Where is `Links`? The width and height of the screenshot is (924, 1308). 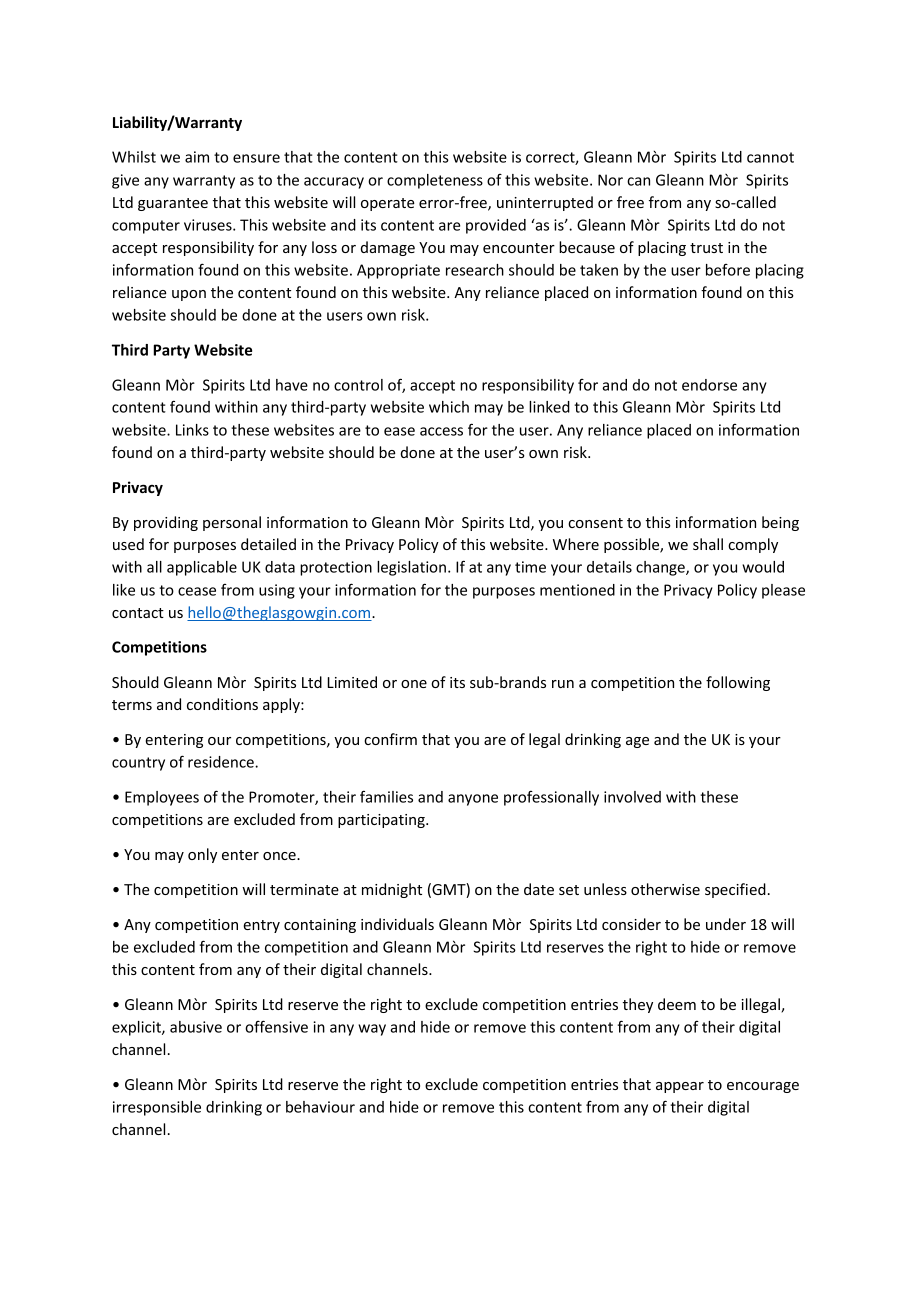
Links is located at coordinates (192, 430).
